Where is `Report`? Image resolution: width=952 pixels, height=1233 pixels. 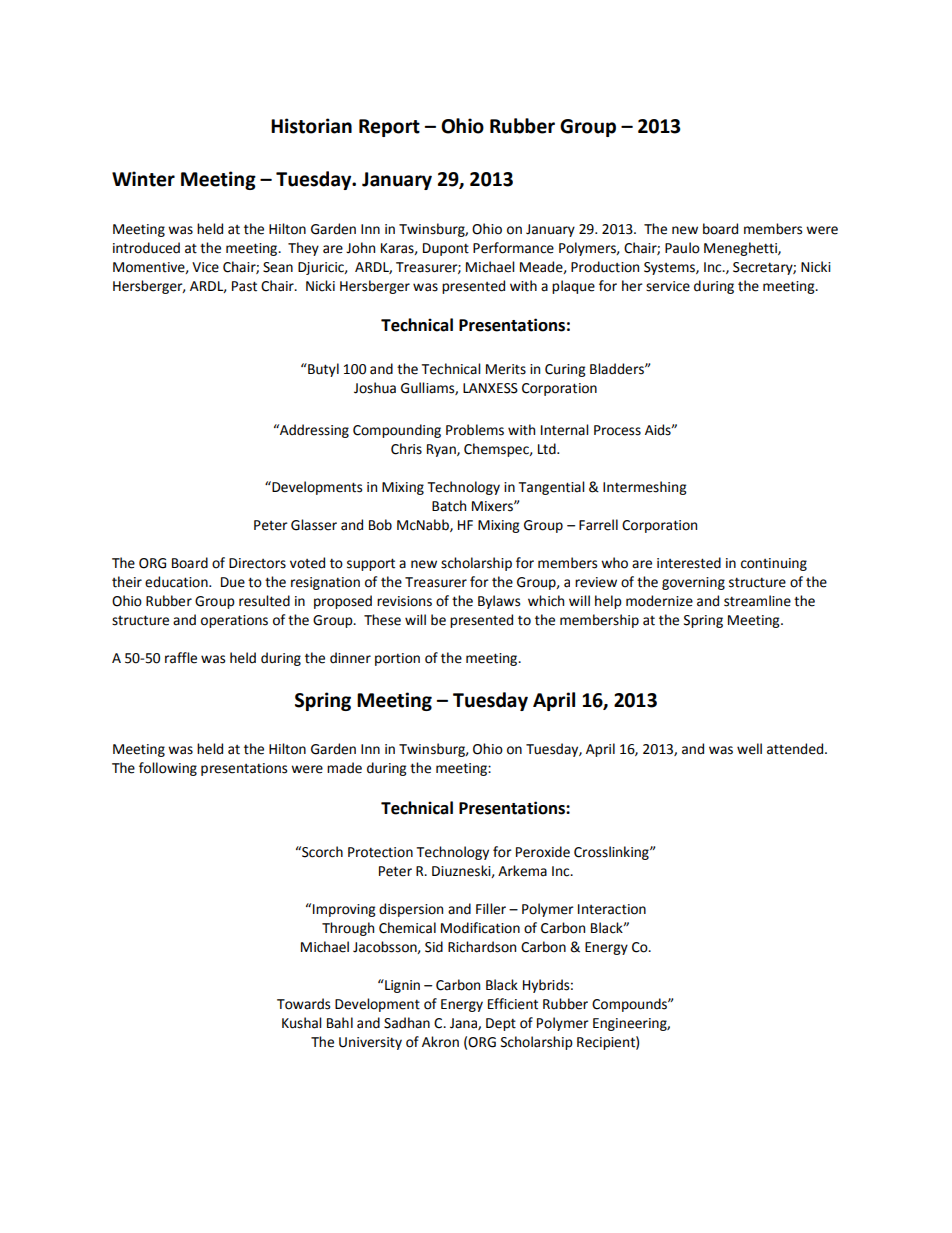 Report is located at coordinates (389, 128).
